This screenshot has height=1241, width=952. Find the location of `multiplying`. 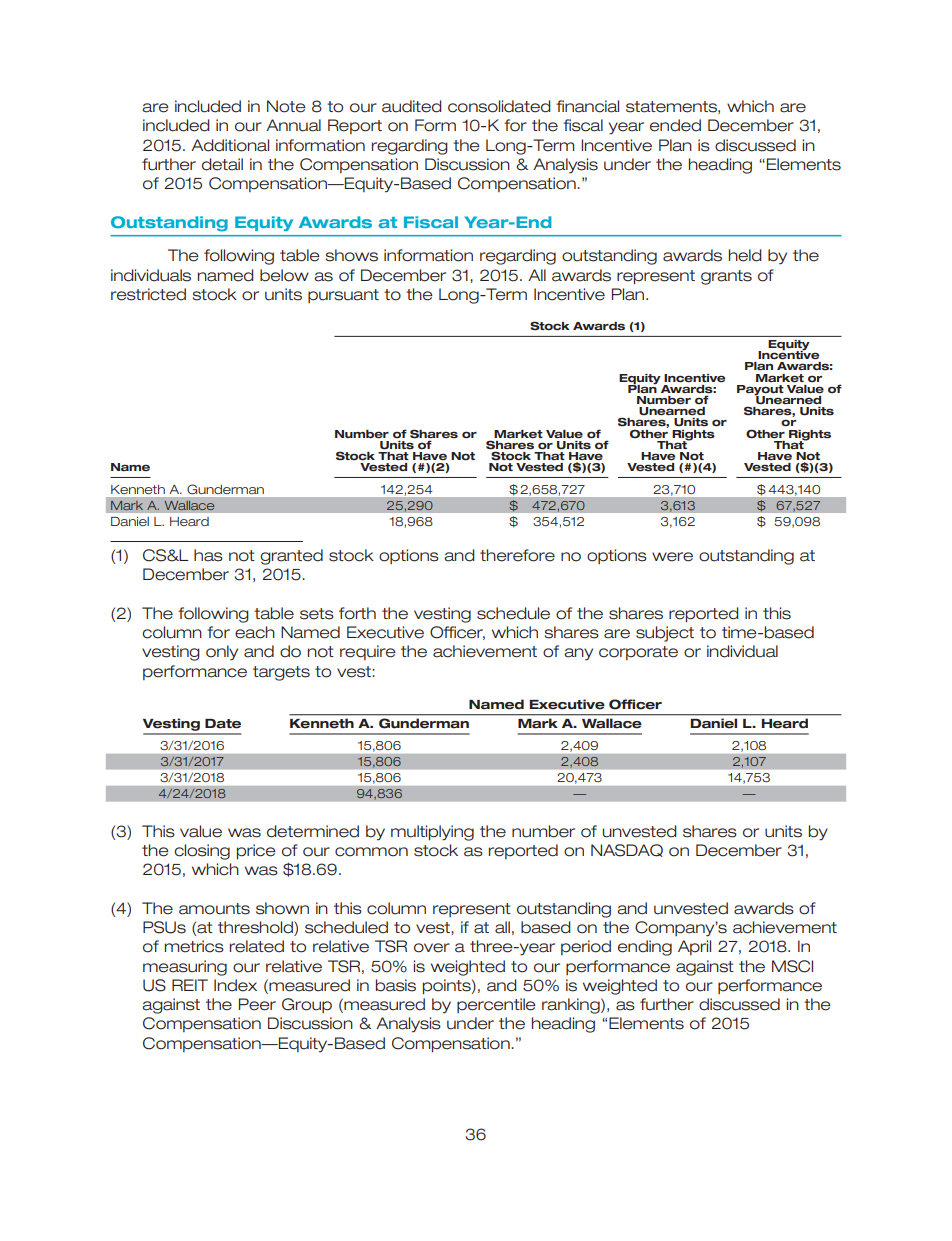

multiplying is located at coordinates (432, 833).
